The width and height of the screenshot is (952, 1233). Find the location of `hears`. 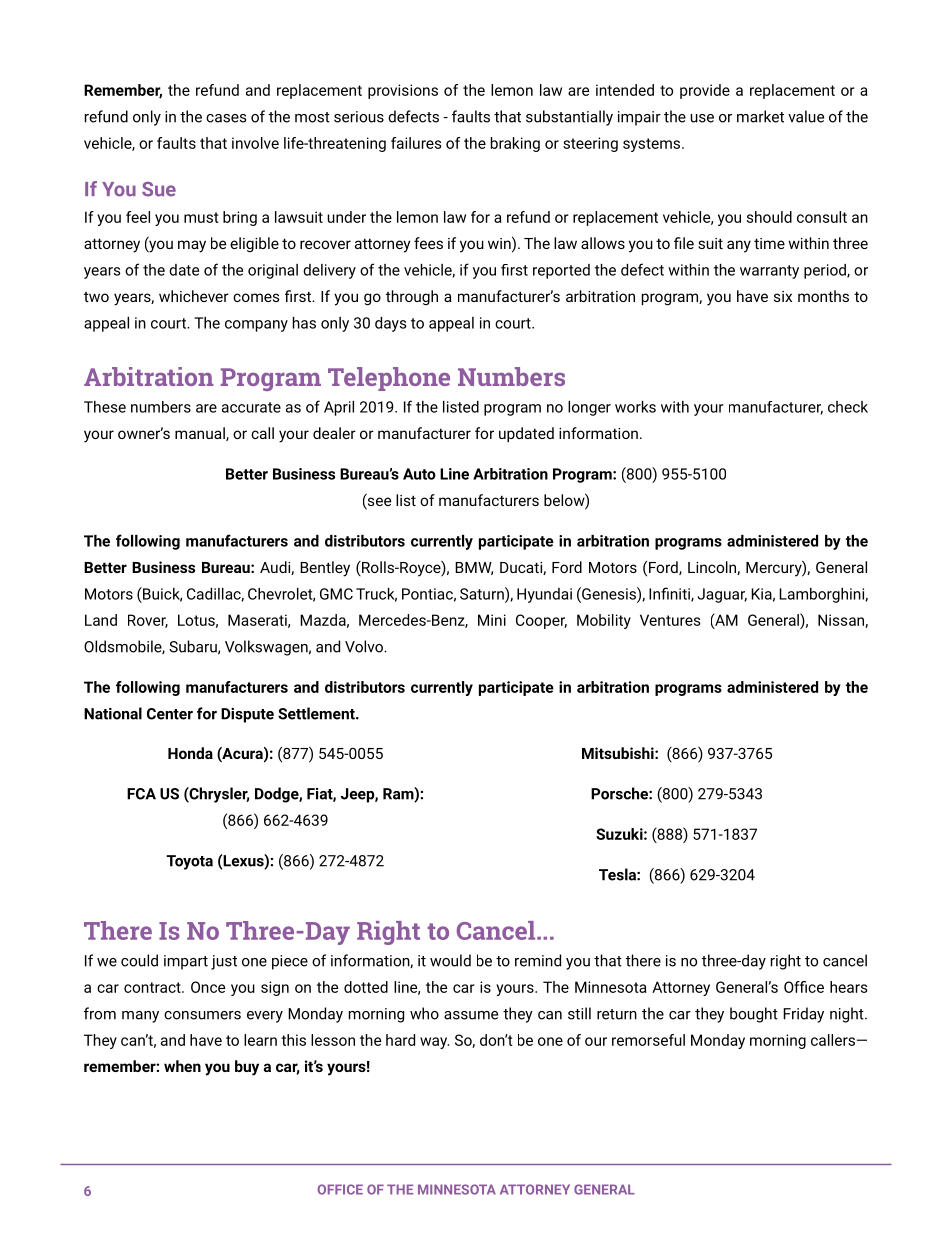

hears is located at coordinates (849, 987).
